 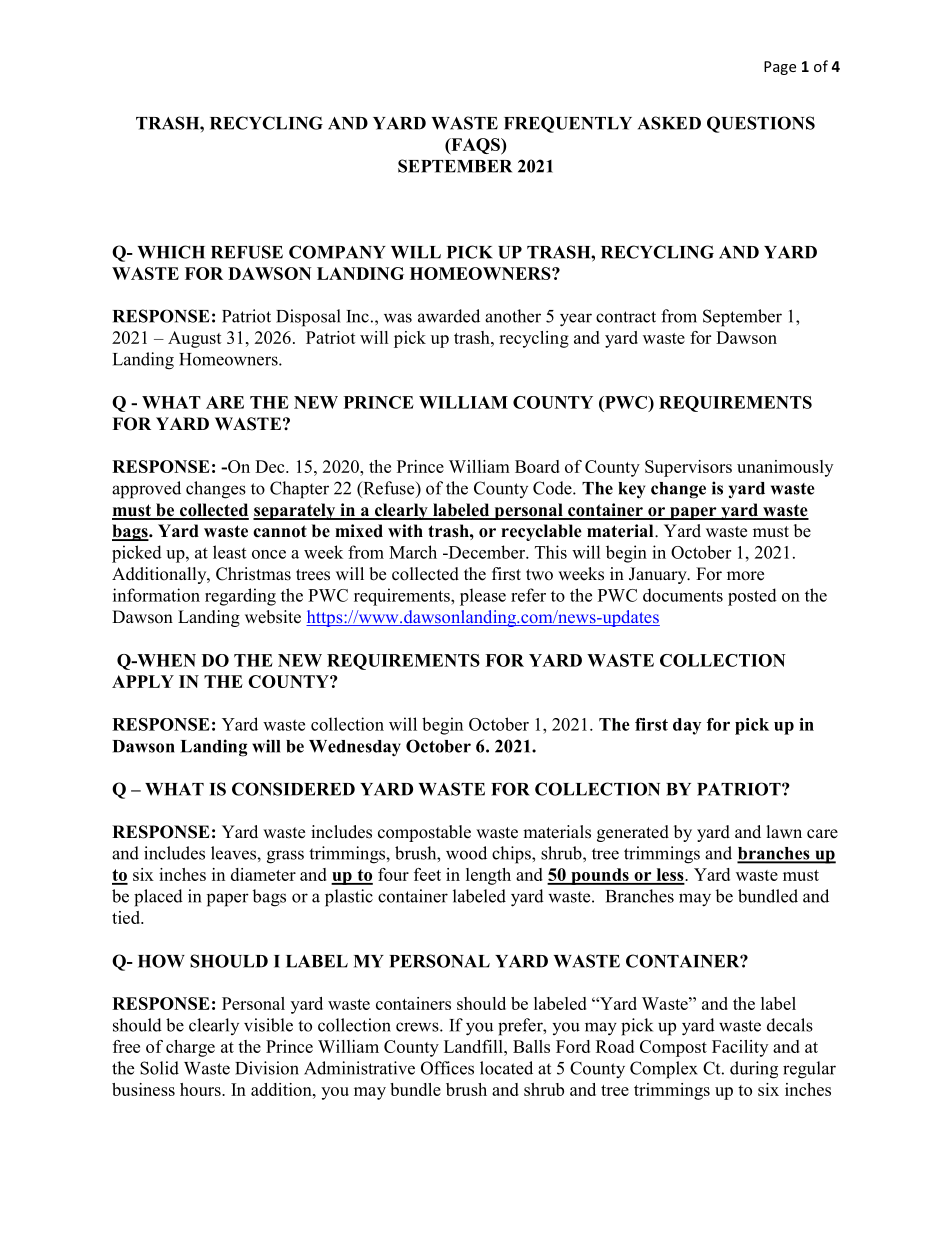 I want to click on COMPANY, so click(x=337, y=252).
